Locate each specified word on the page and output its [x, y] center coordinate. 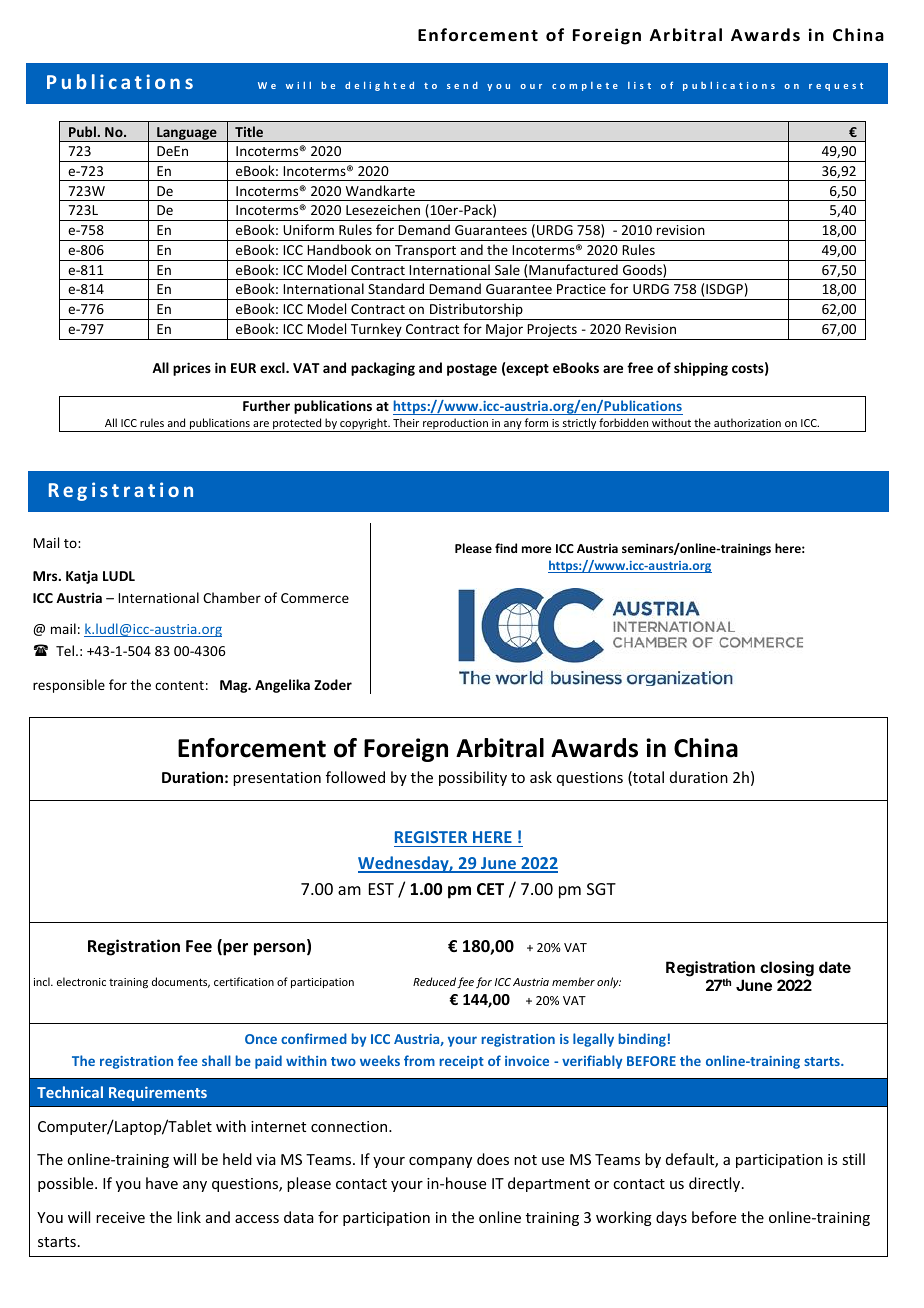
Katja [82, 577]
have [162, 1183]
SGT [601, 889]
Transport [425, 253]
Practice [581, 289]
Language [187, 134]
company [440, 1162]
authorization [747, 422]
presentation [277, 779]
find [506, 548]
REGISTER [431, 837]
